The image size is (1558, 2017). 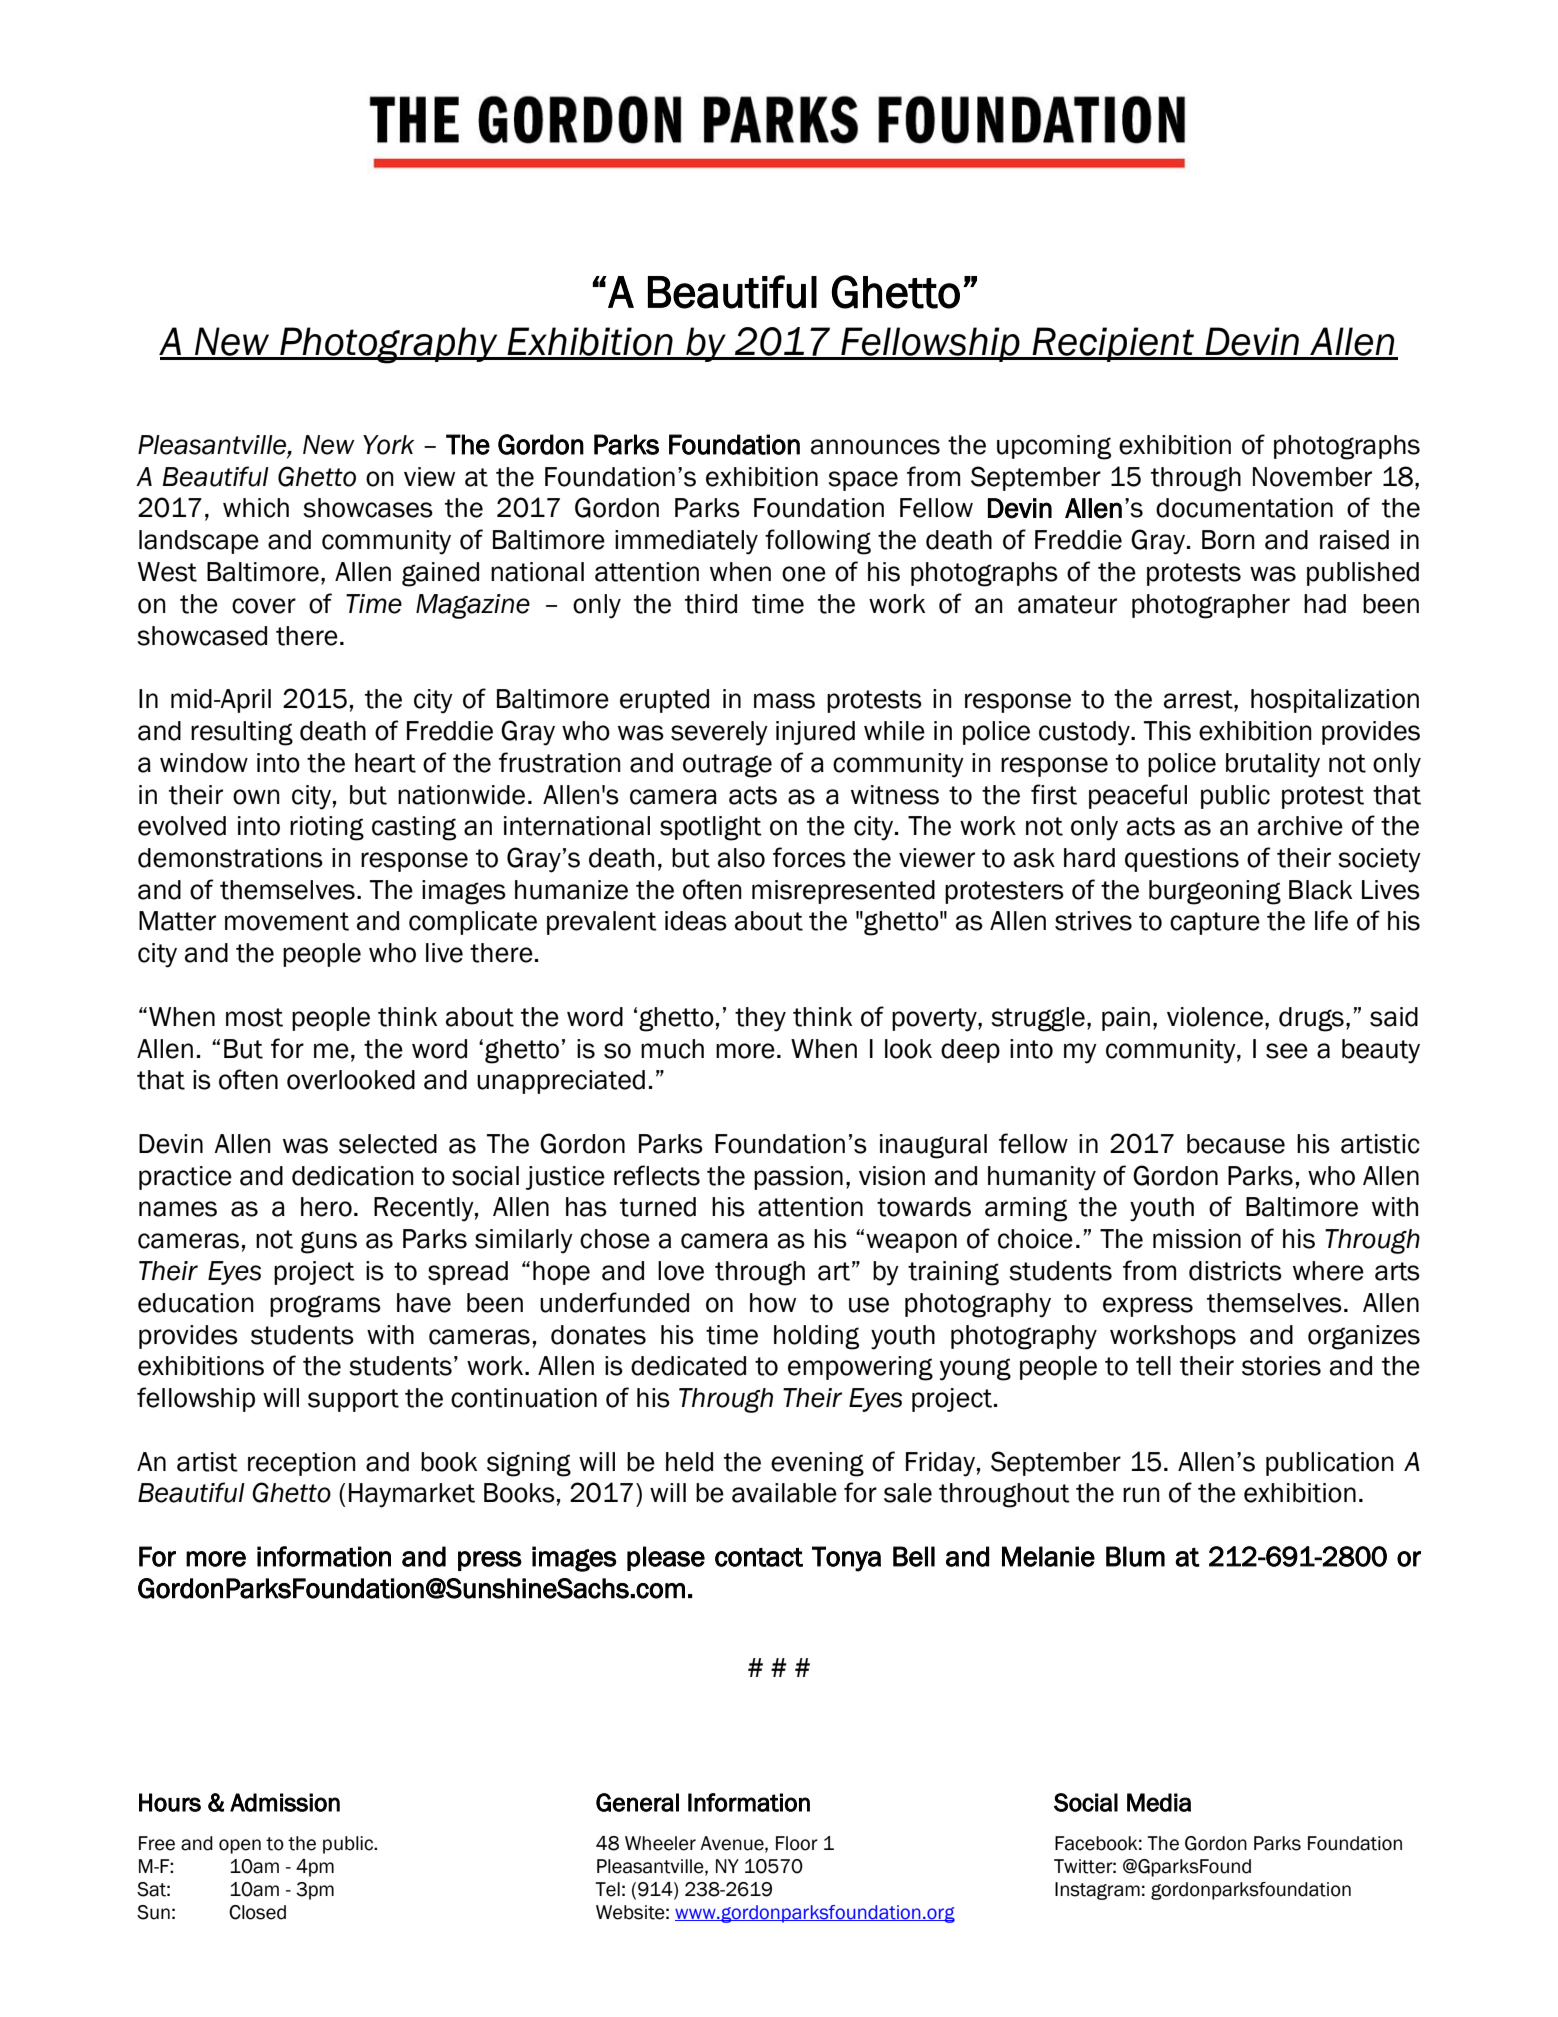 I want to click on open, so click(x=240, y=1846).
